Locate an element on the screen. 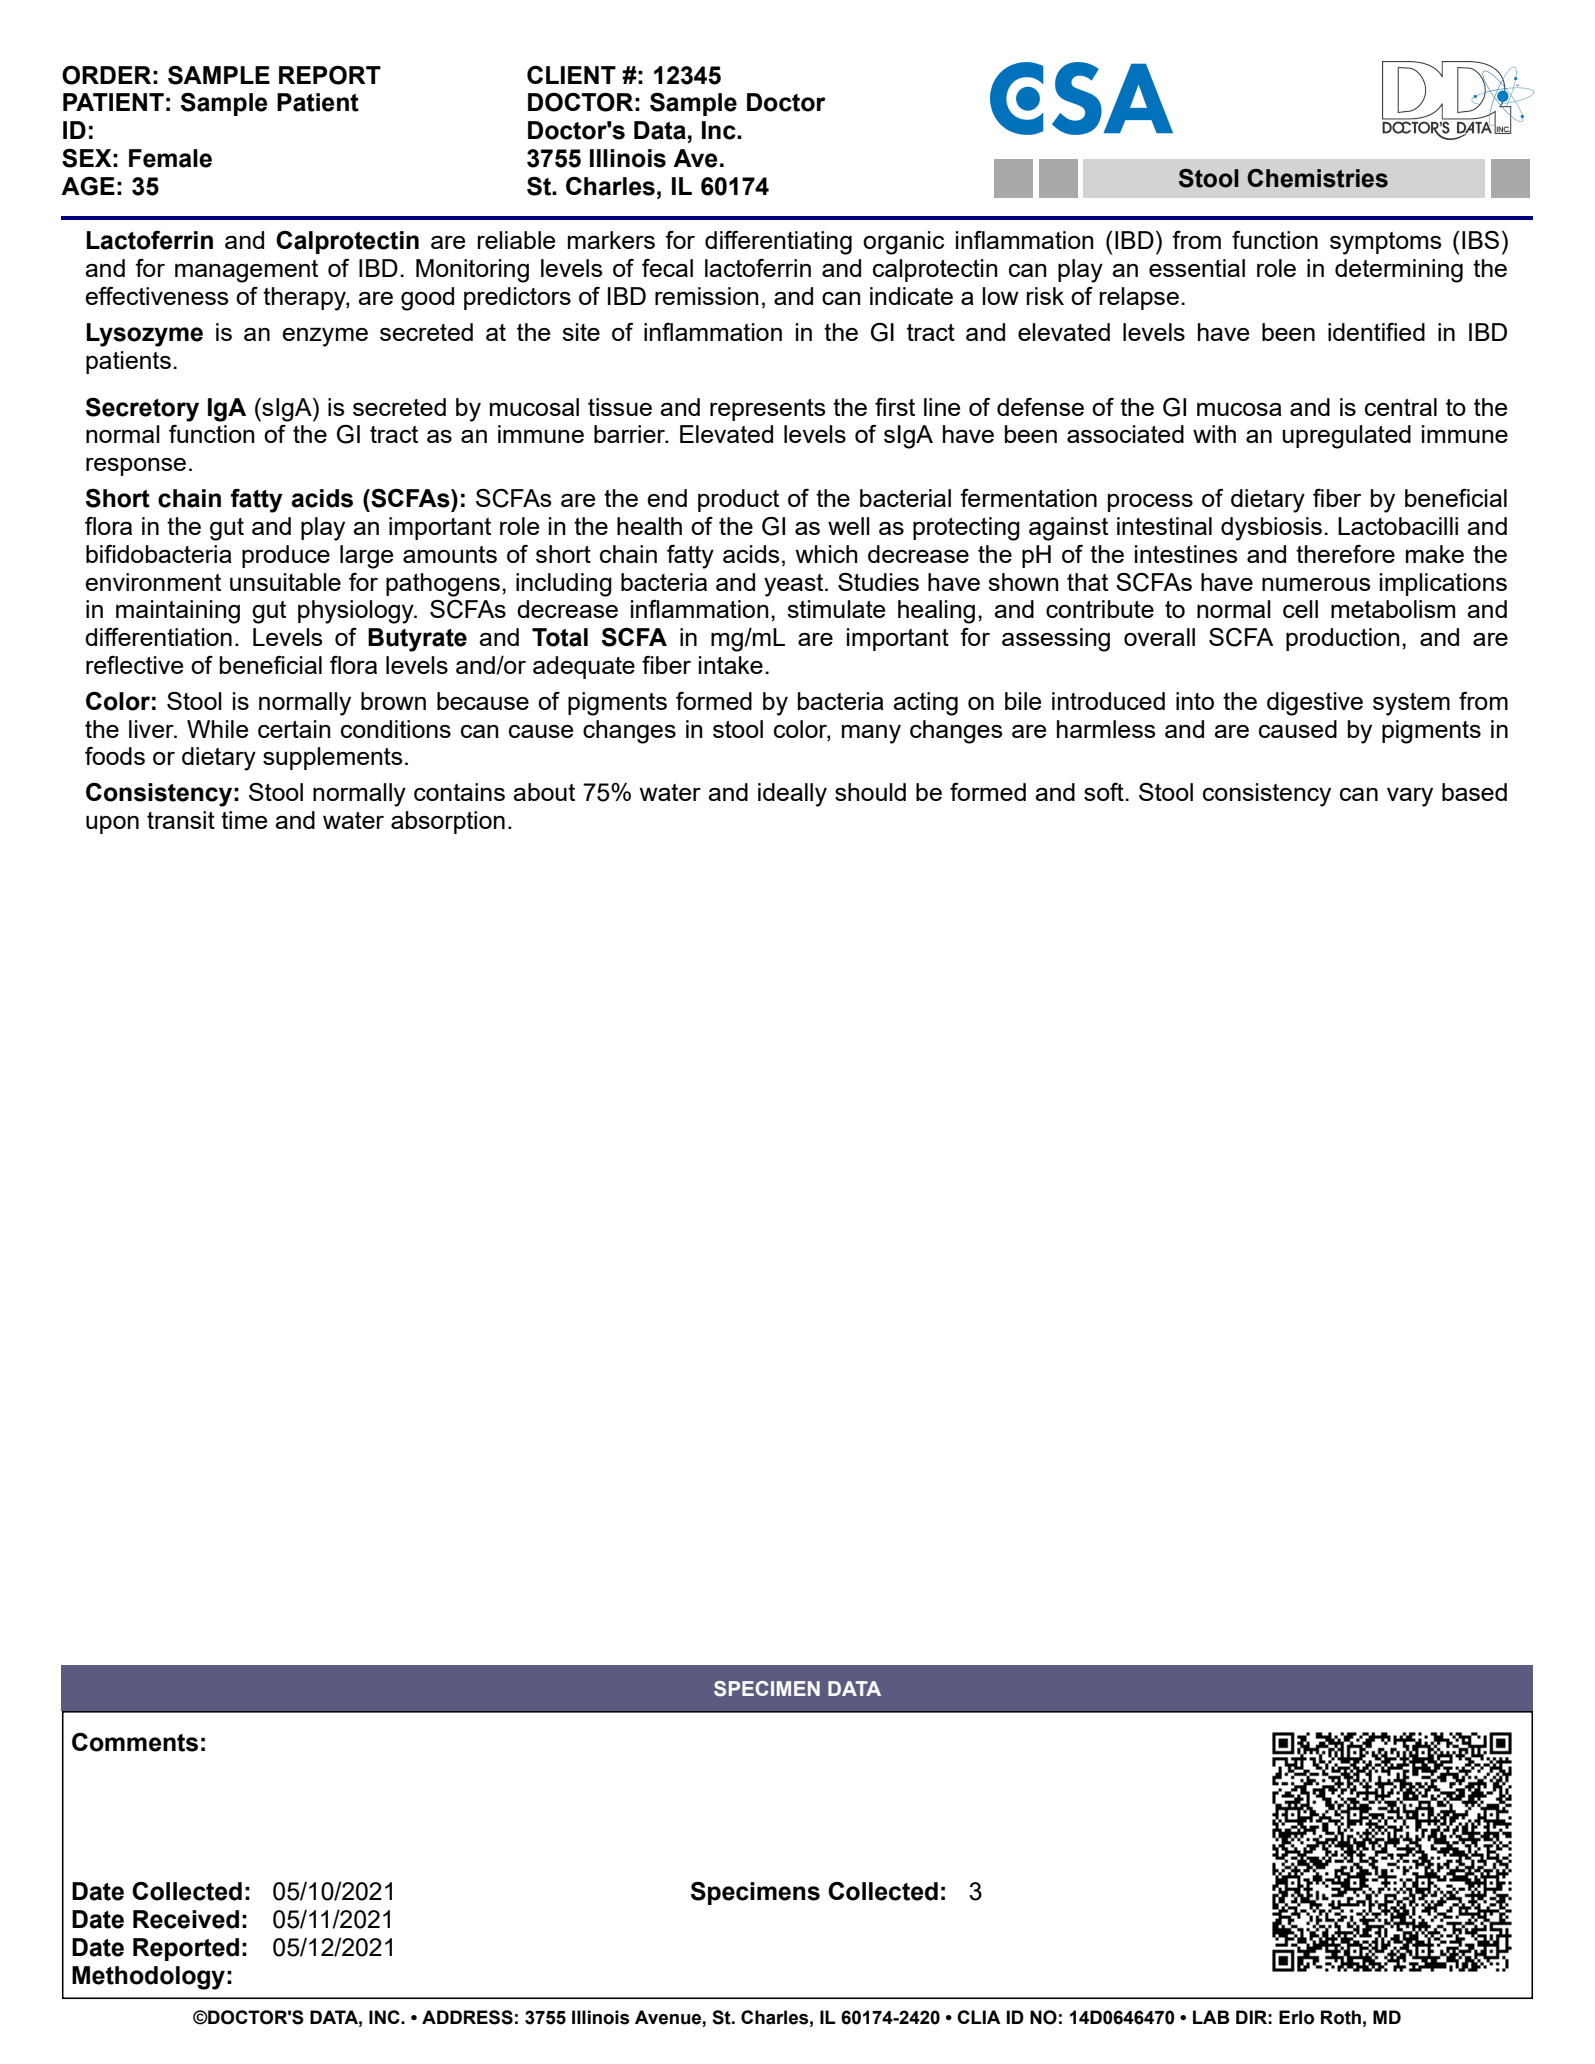 The image size is (1595, 2064). certain is located at coordinates (294, 729).
